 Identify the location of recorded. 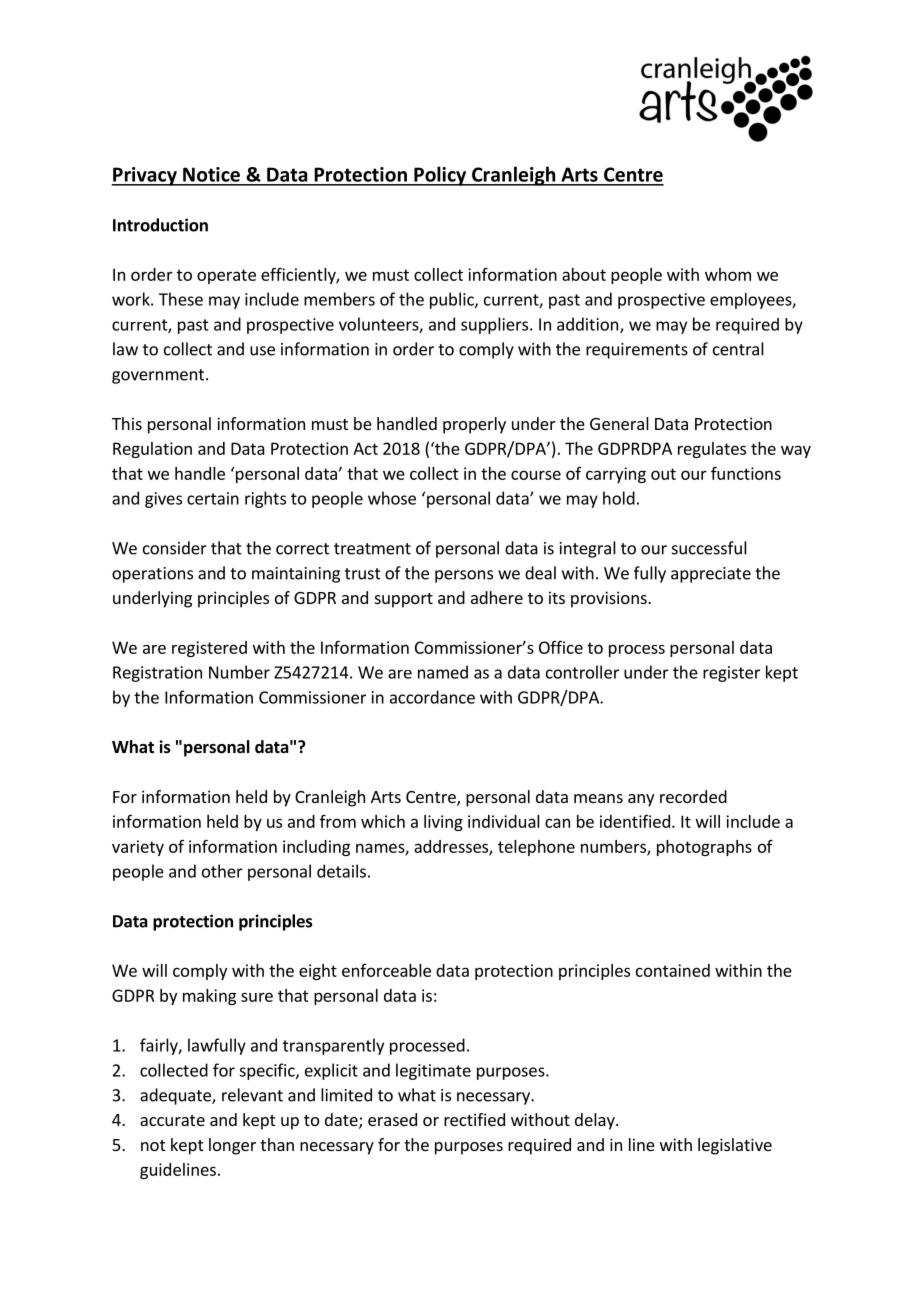
(693, 796).
